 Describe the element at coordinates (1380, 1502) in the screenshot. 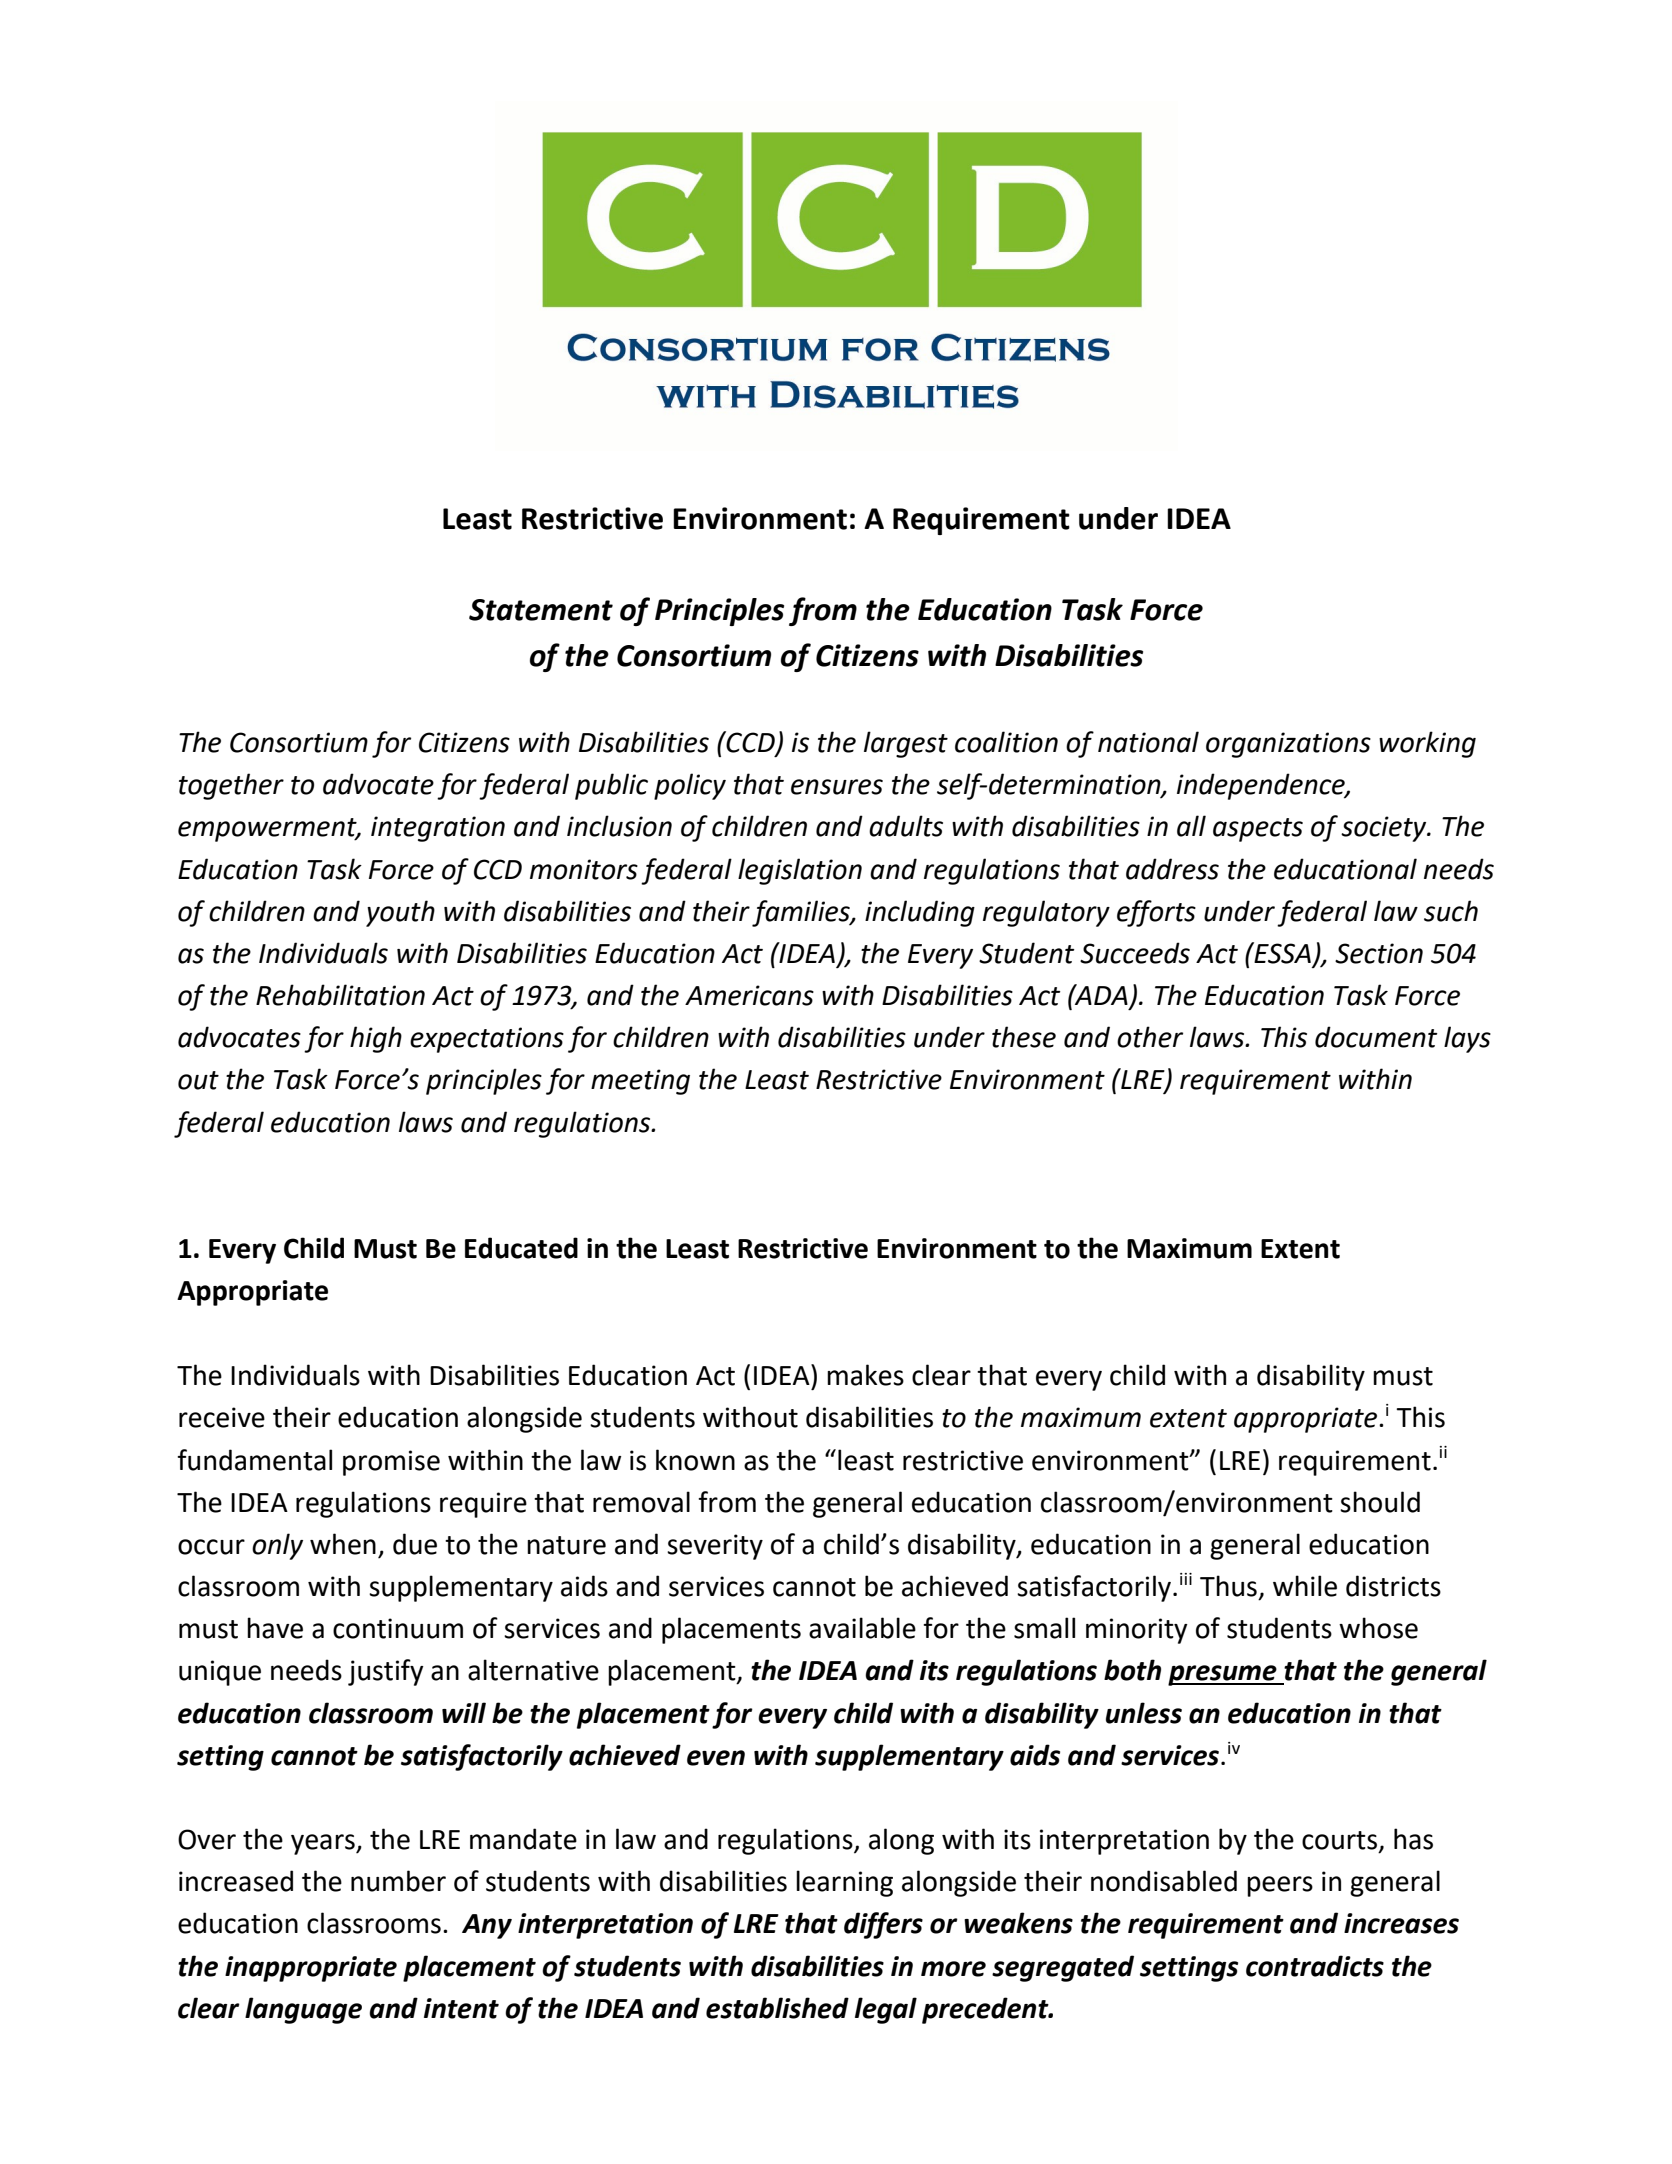

I see `should` at that location.
